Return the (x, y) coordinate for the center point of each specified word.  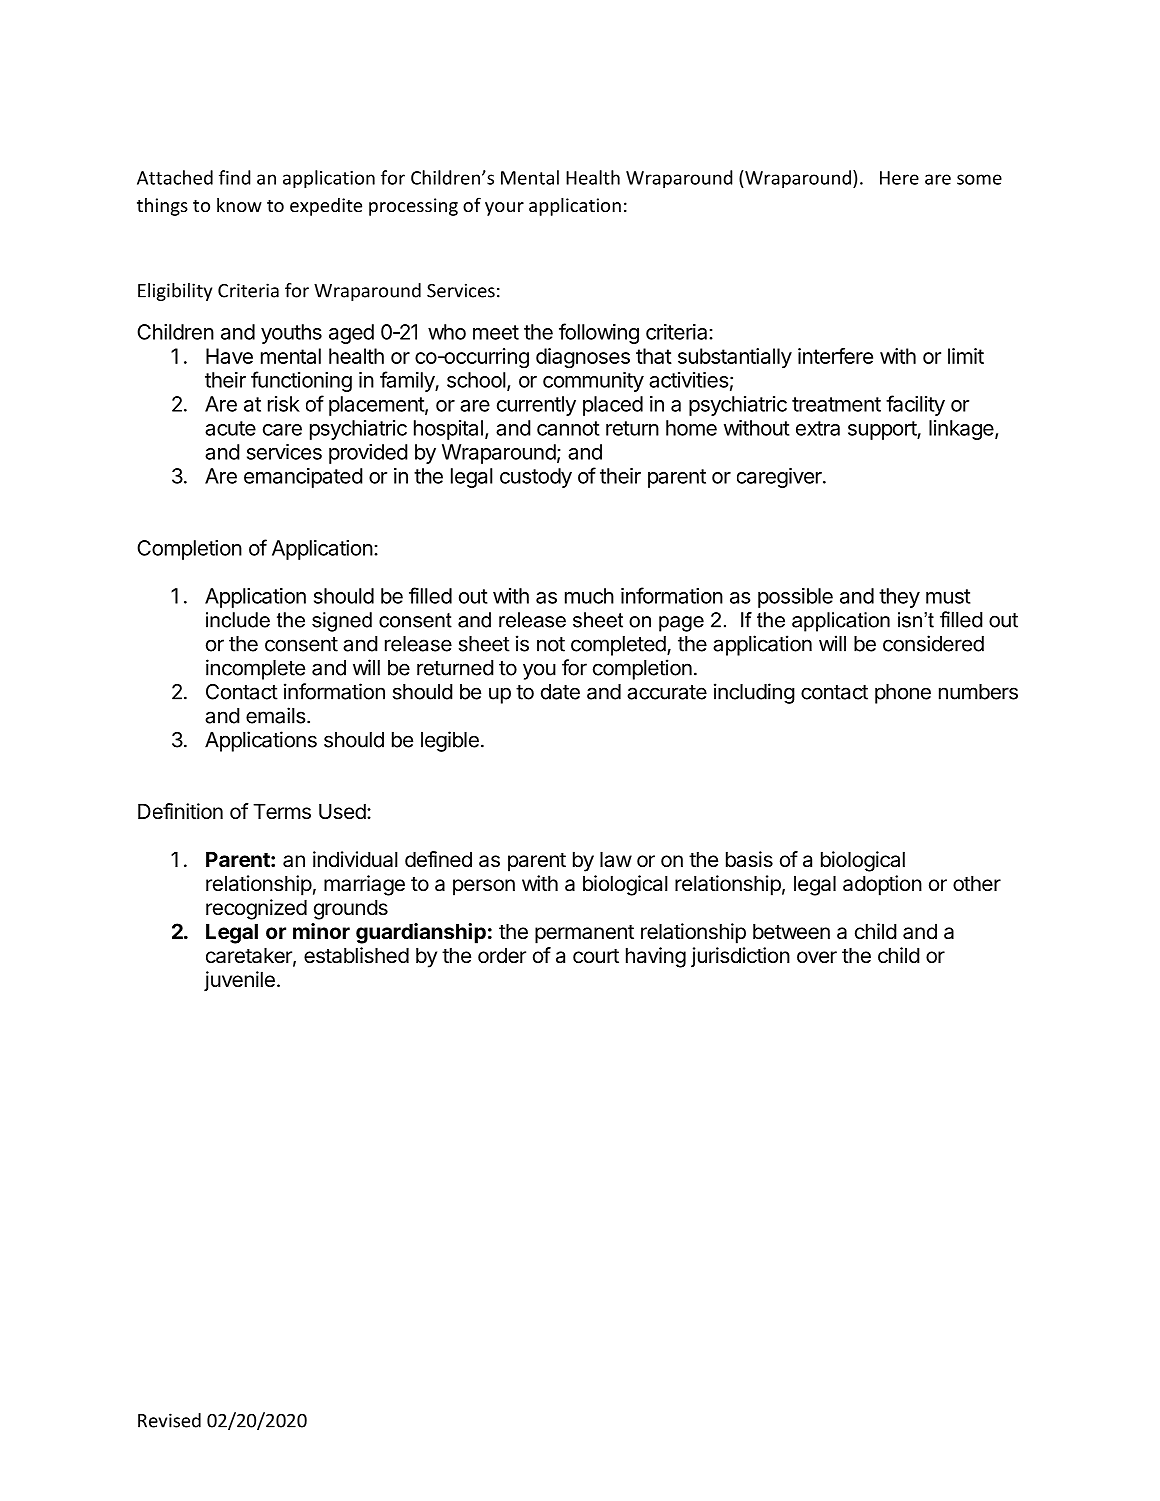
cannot (568, 428)
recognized (256, 909)
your (504, 209)
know (239, 205)
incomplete (255, 669)
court (596, 956)
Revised (169, 1420)
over (817, 957)
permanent (584, 934)
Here (899, 178)
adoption (882, 885)
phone (903, 694)
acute (230, 428)
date (560, 692)
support (883, 430)
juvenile (239, 981)
